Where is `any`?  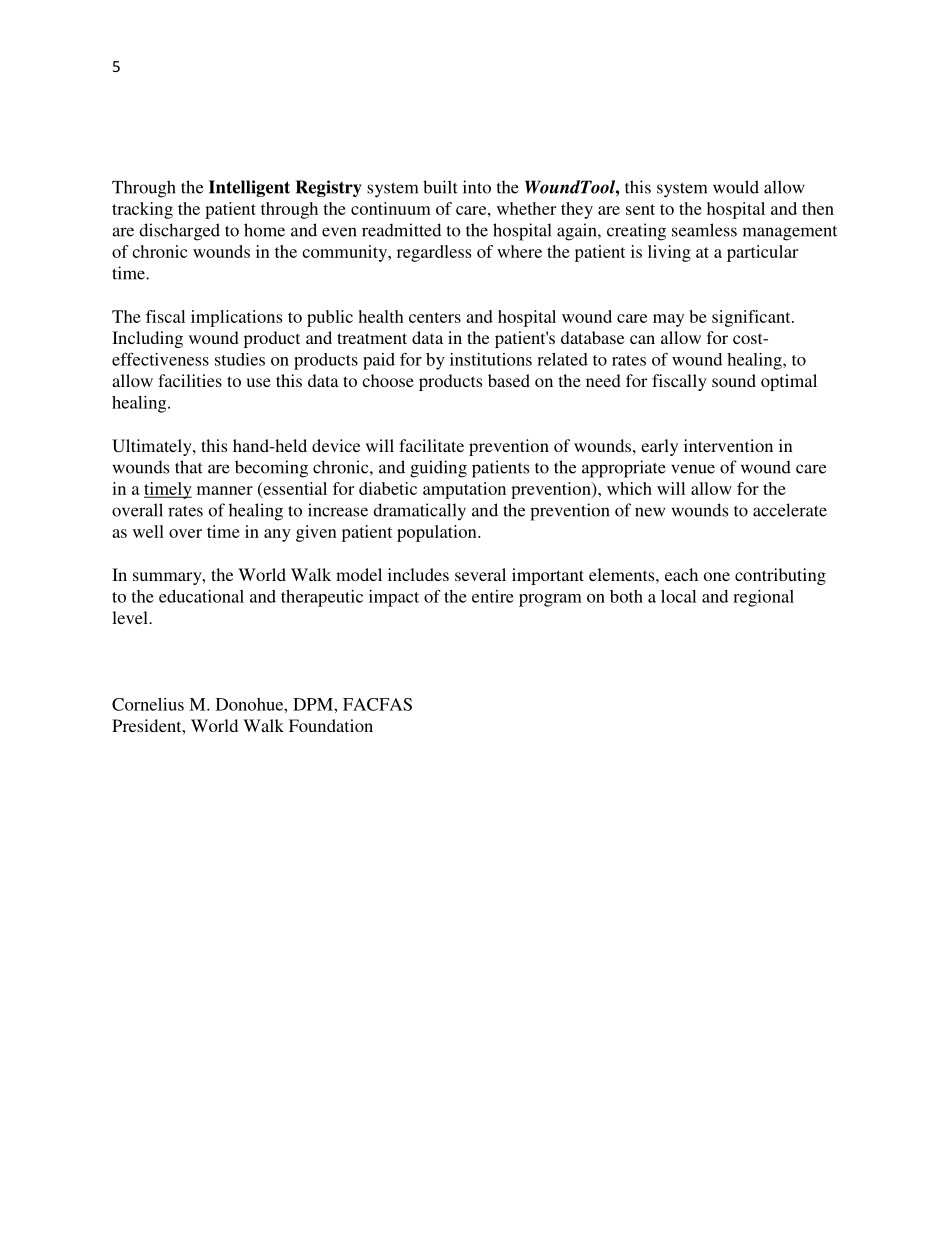 any is located at coordinates (277, 535).
